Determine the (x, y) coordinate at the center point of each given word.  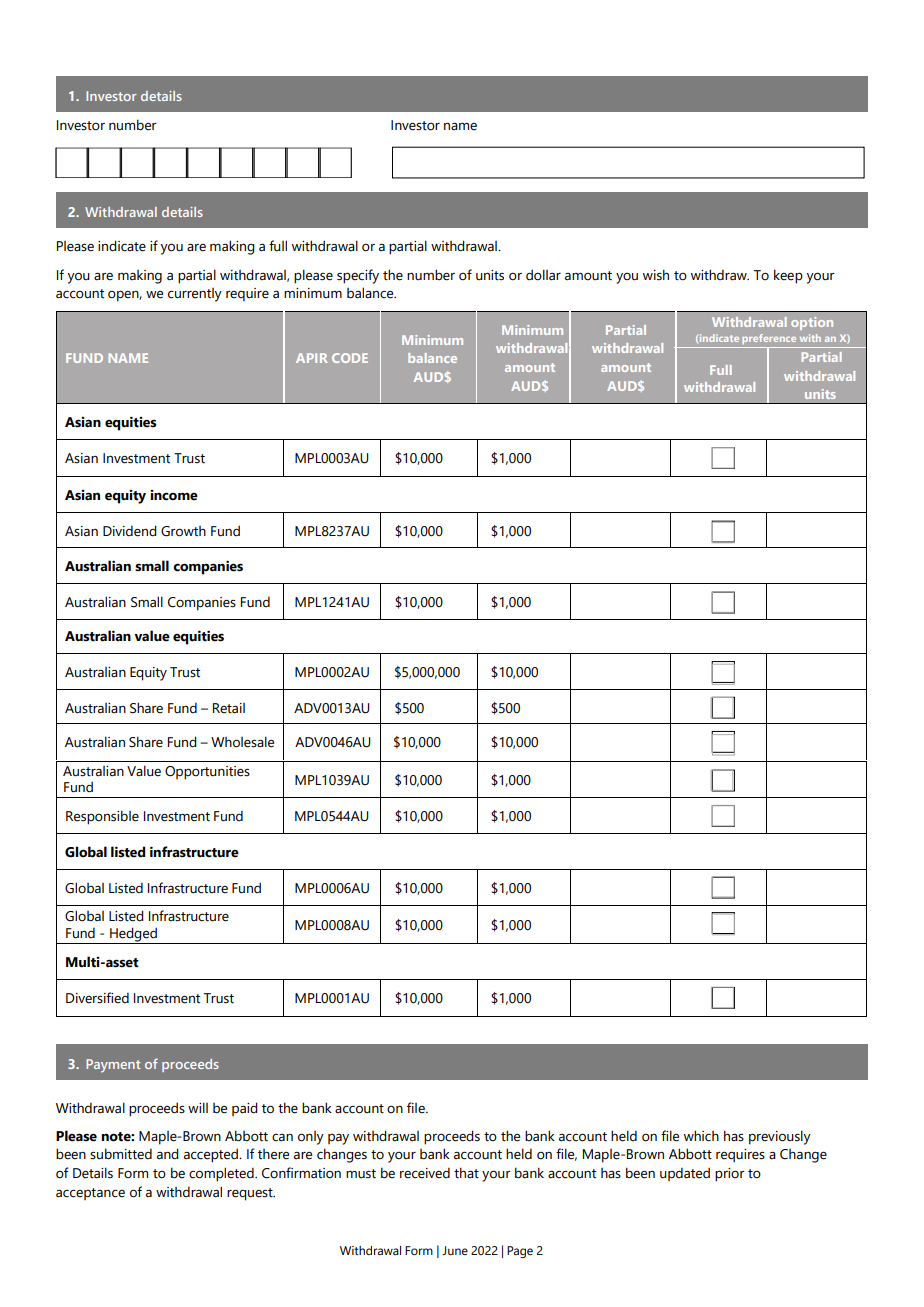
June (455, 1250)
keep (788, 276)
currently (195, 295)
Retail (229, 708)
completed (222, 1174)
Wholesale (242, 742)
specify (358, 276)
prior (730, 1175)
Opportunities (207, 773)
